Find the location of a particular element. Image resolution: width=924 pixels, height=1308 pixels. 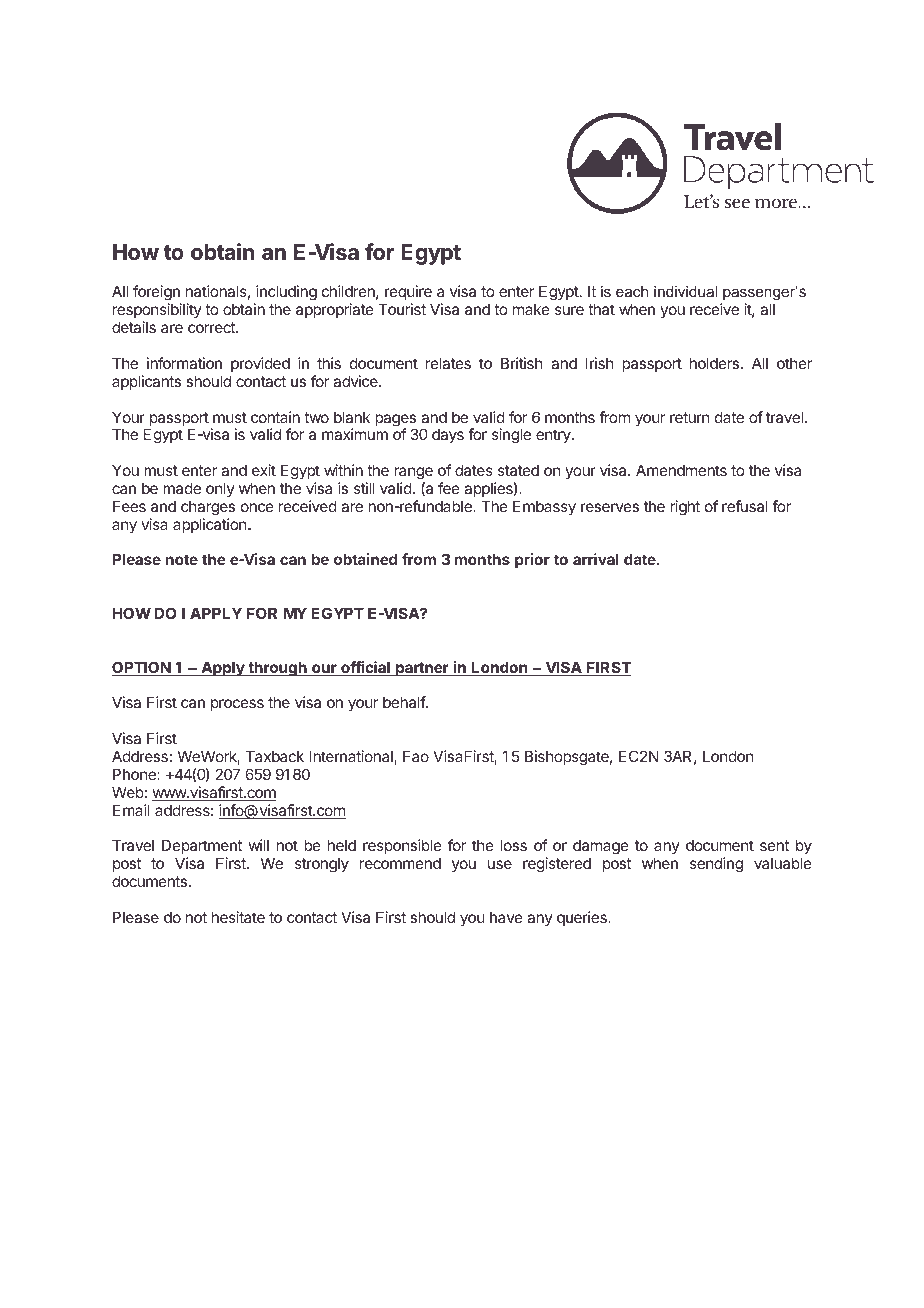

arrival is located at coordinates (595, 559).
